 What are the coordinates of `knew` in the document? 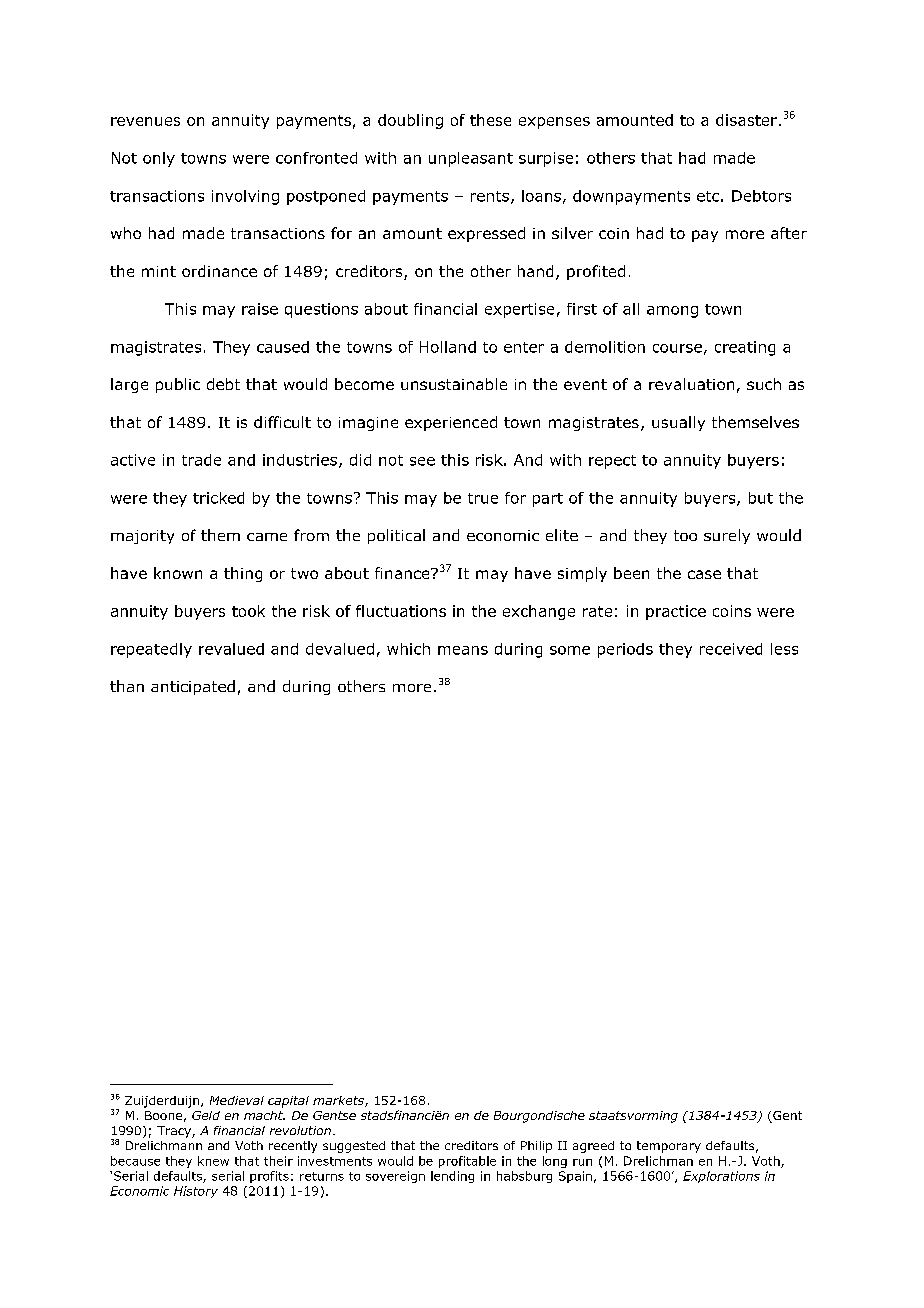 It's located at (213, 1161).
